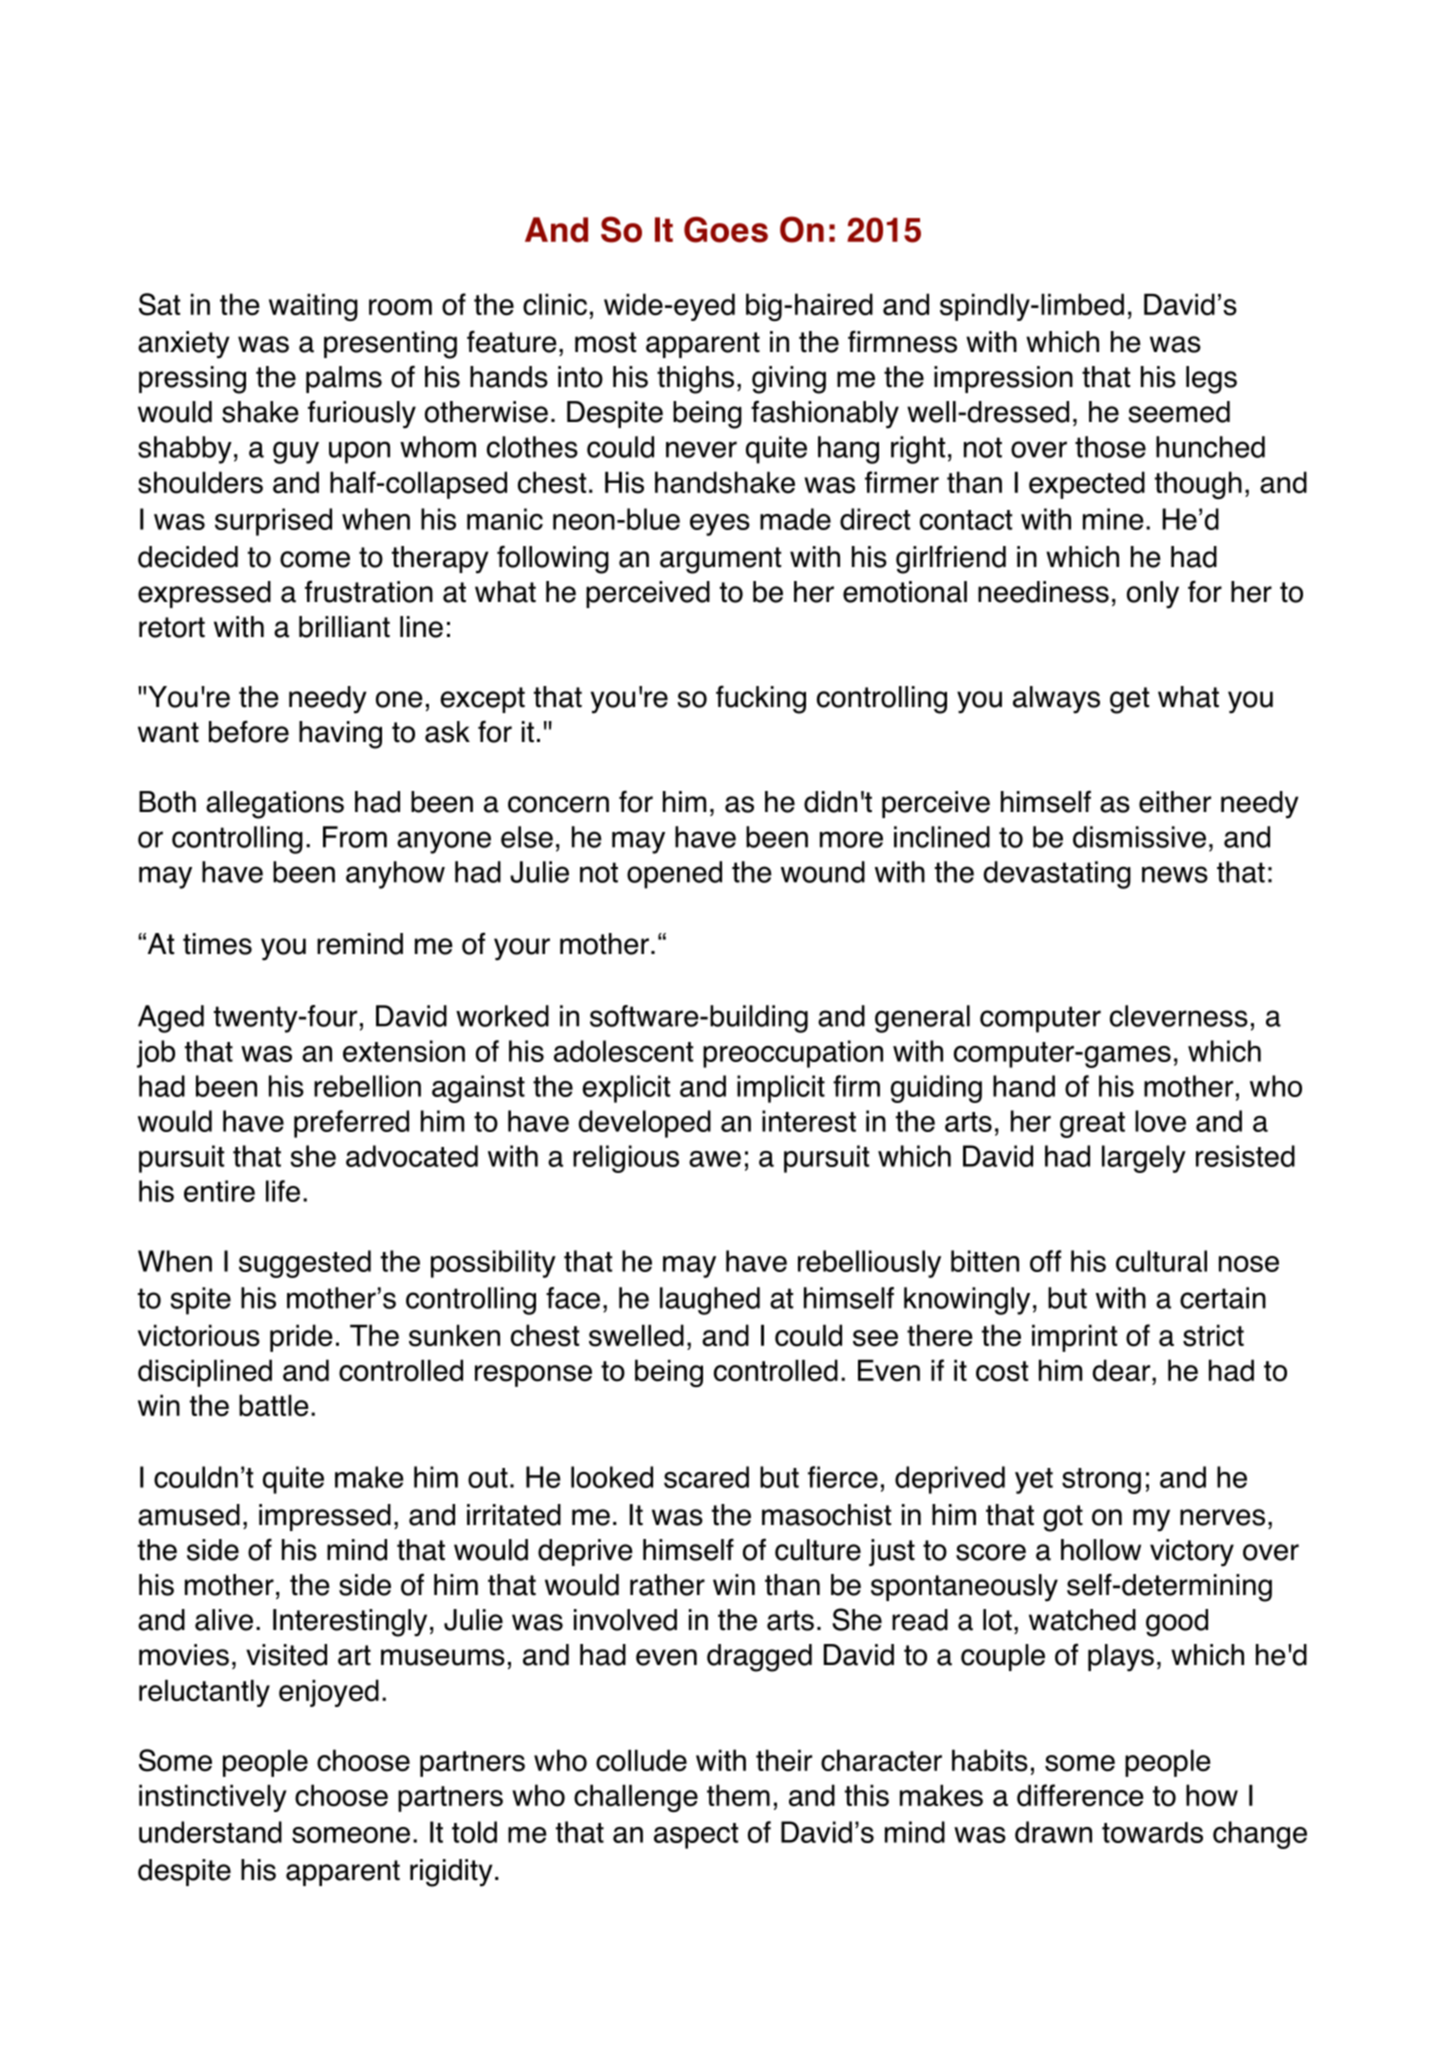 The height and width of the screenshot is (2048, 1448). I want to click on laughed, so click(710, 1301).
